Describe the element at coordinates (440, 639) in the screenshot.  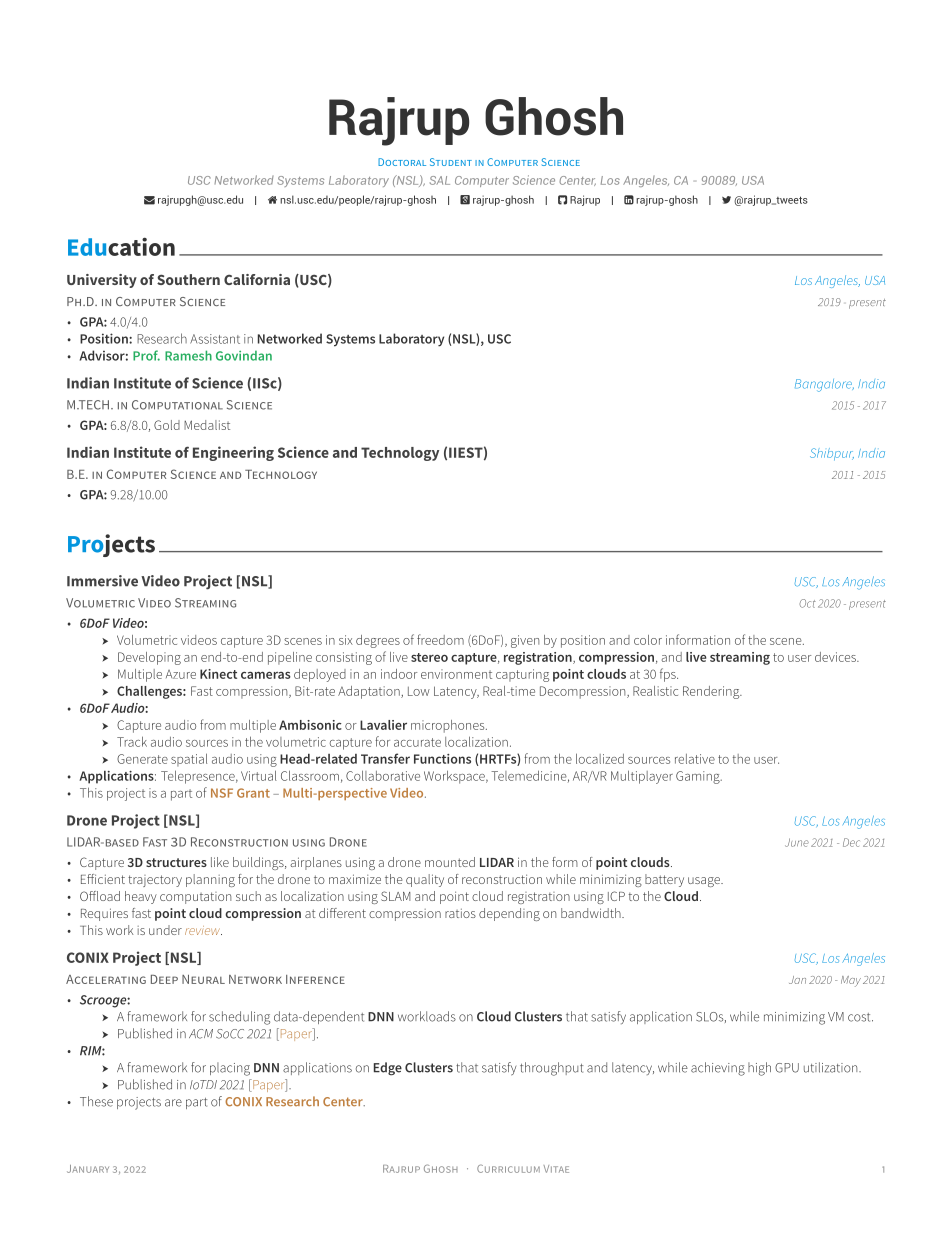
I see `freedom` at that location.
